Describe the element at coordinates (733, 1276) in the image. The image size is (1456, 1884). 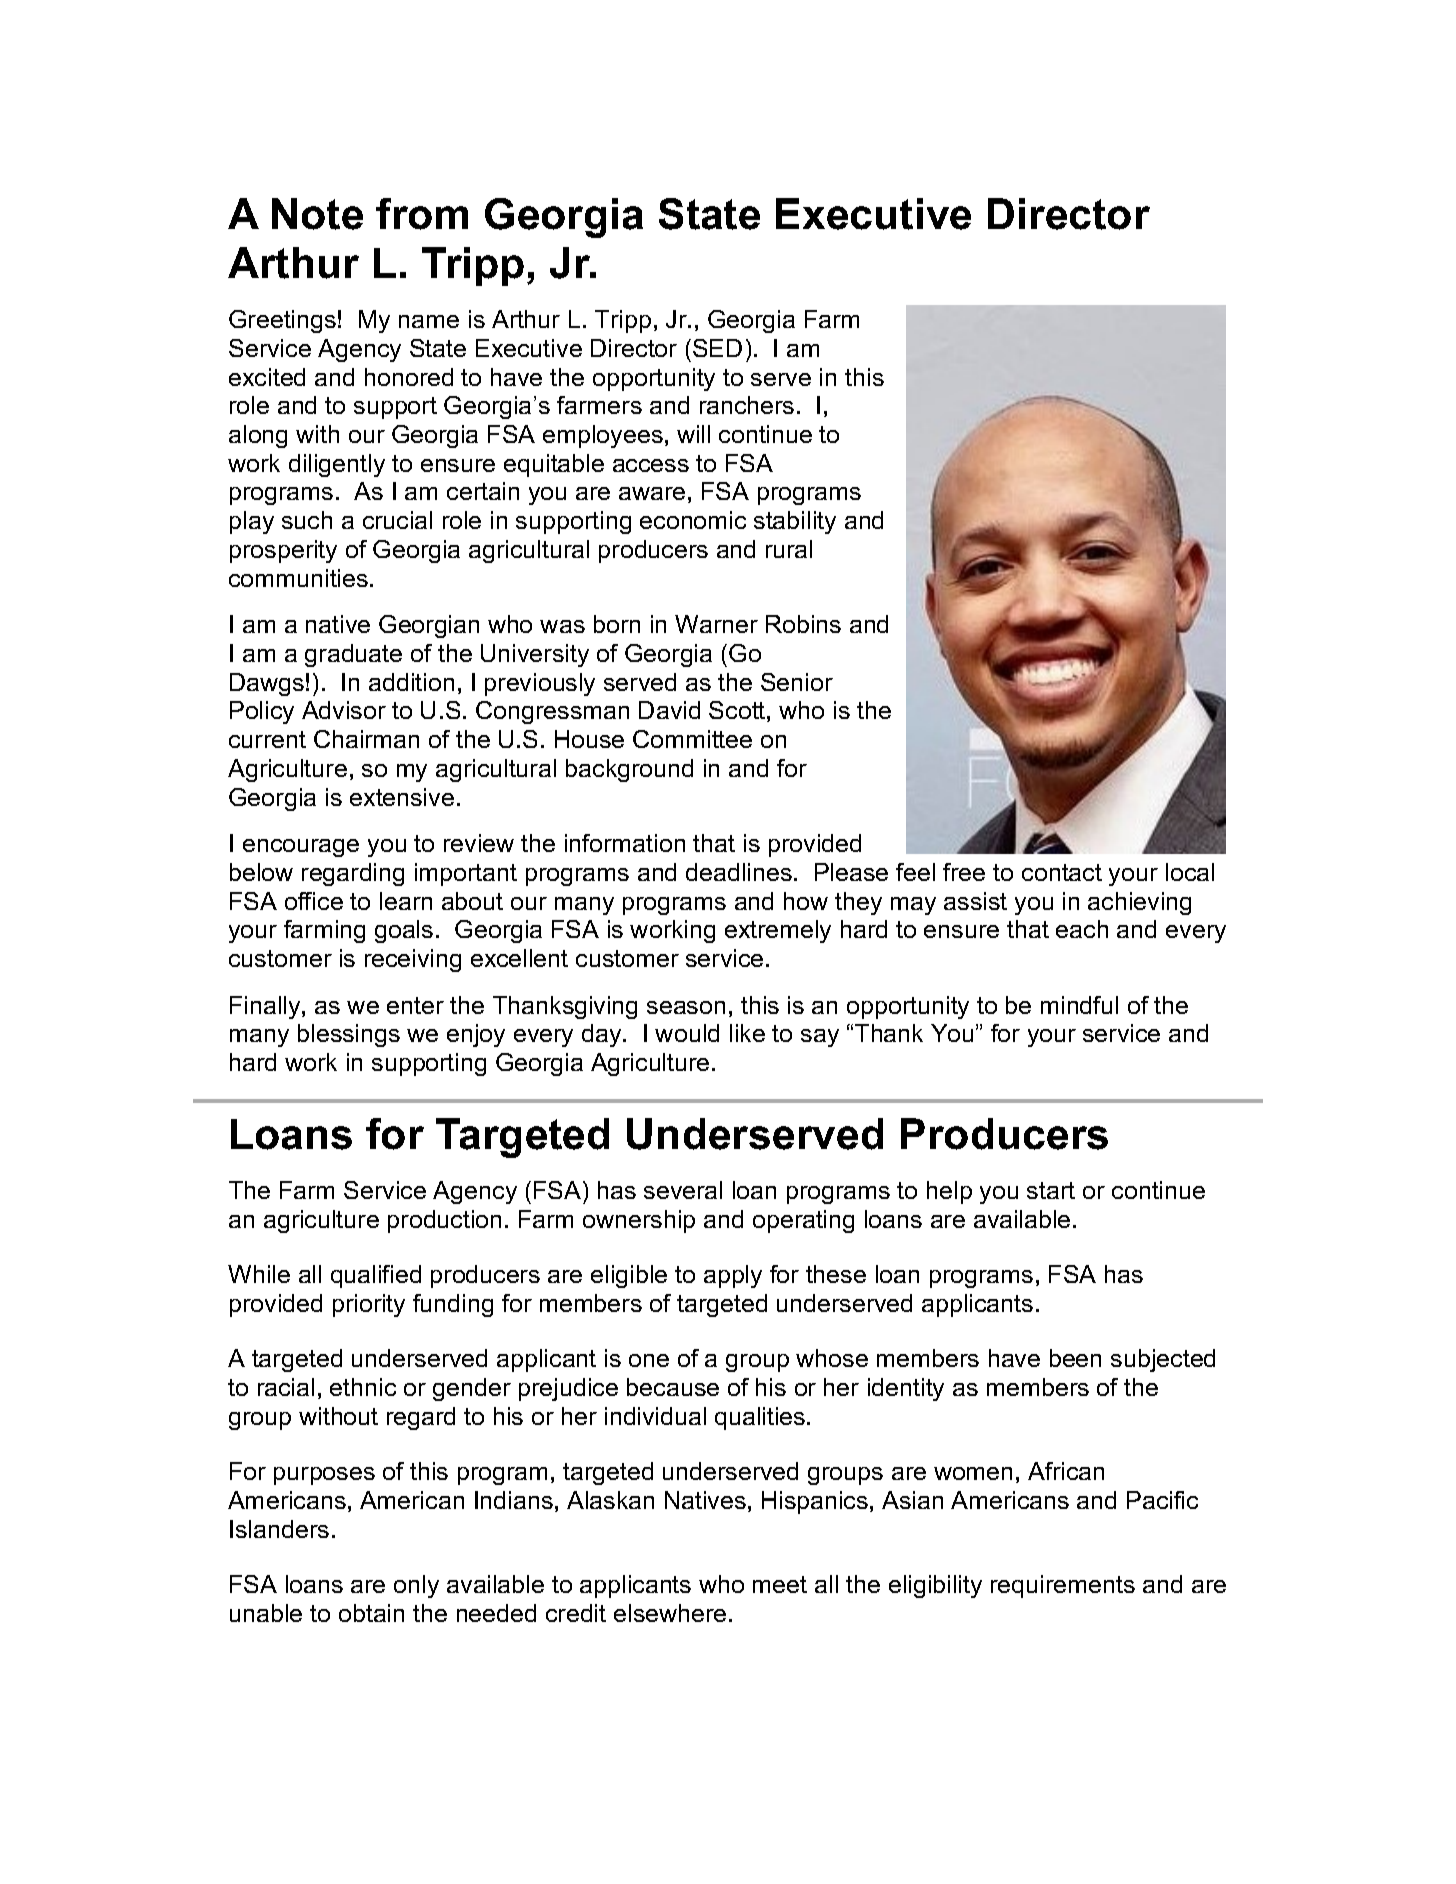
I see `apply` at that location.
